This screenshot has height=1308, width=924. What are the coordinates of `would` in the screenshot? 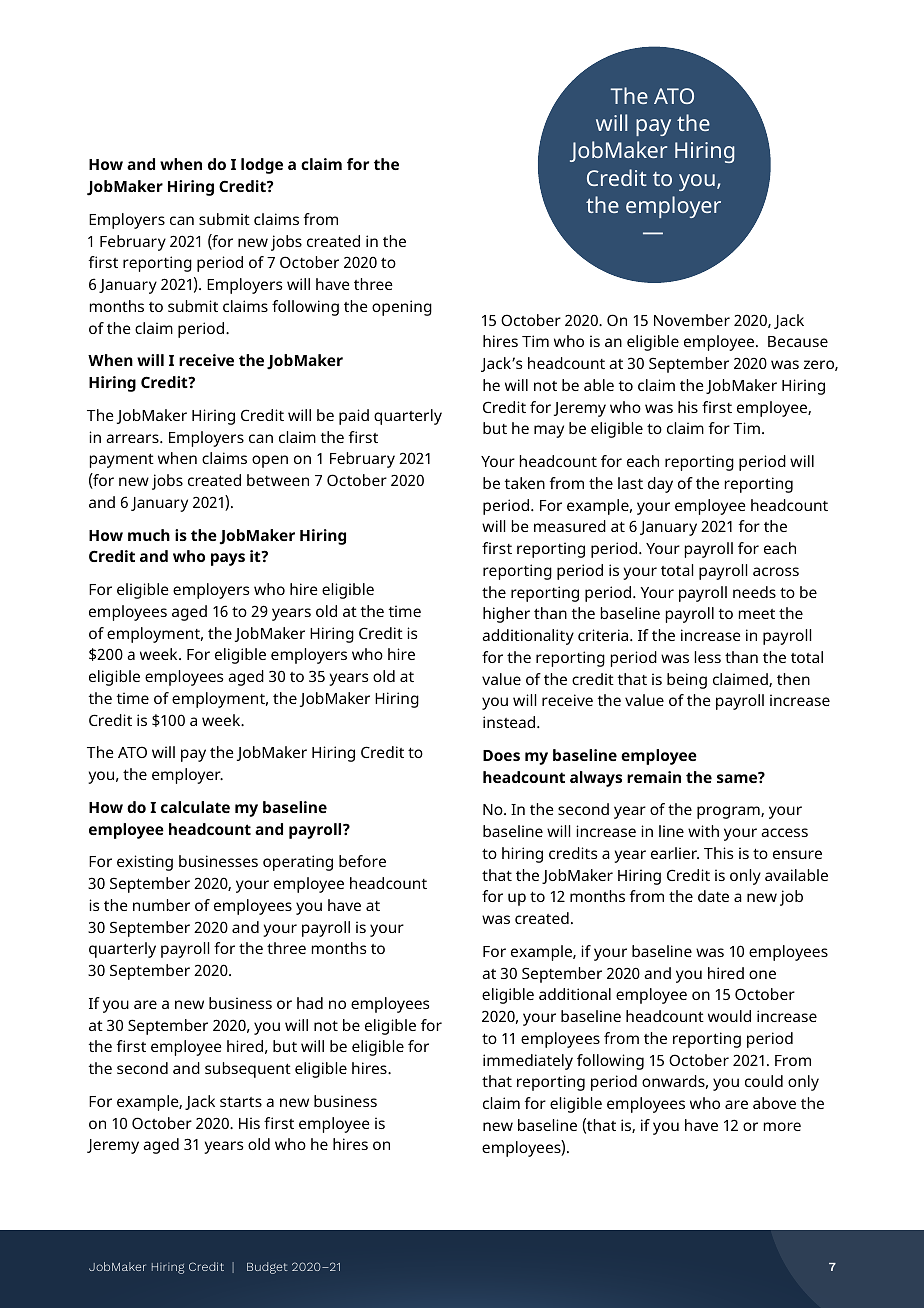 It's located at (729, 1016).
